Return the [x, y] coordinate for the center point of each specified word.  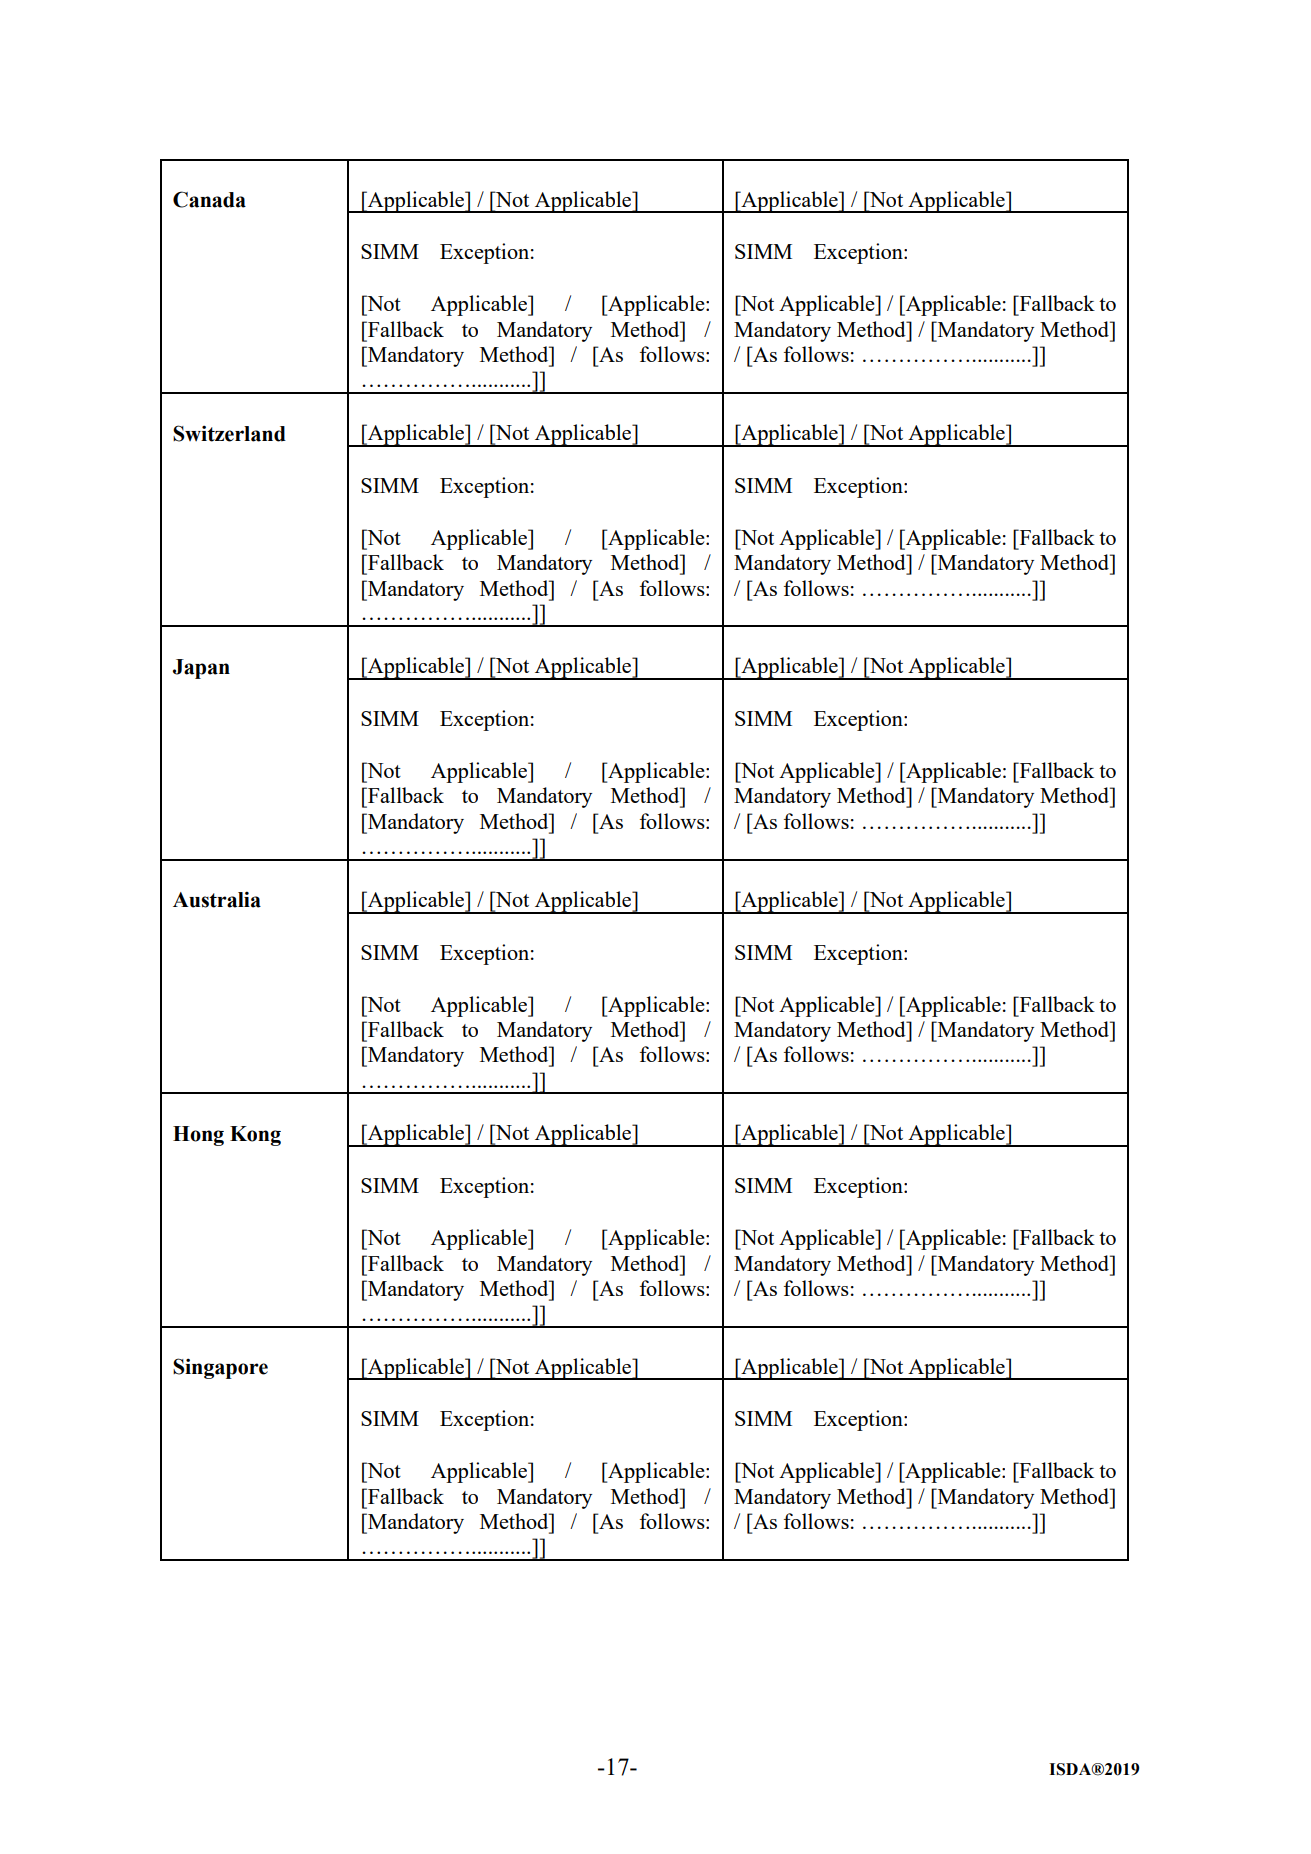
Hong [198, 1136]
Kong [255, 1136]
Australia [217, 899]
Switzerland [229, 433]
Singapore [220, 1368]
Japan [201, 669]
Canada [209, 199]
